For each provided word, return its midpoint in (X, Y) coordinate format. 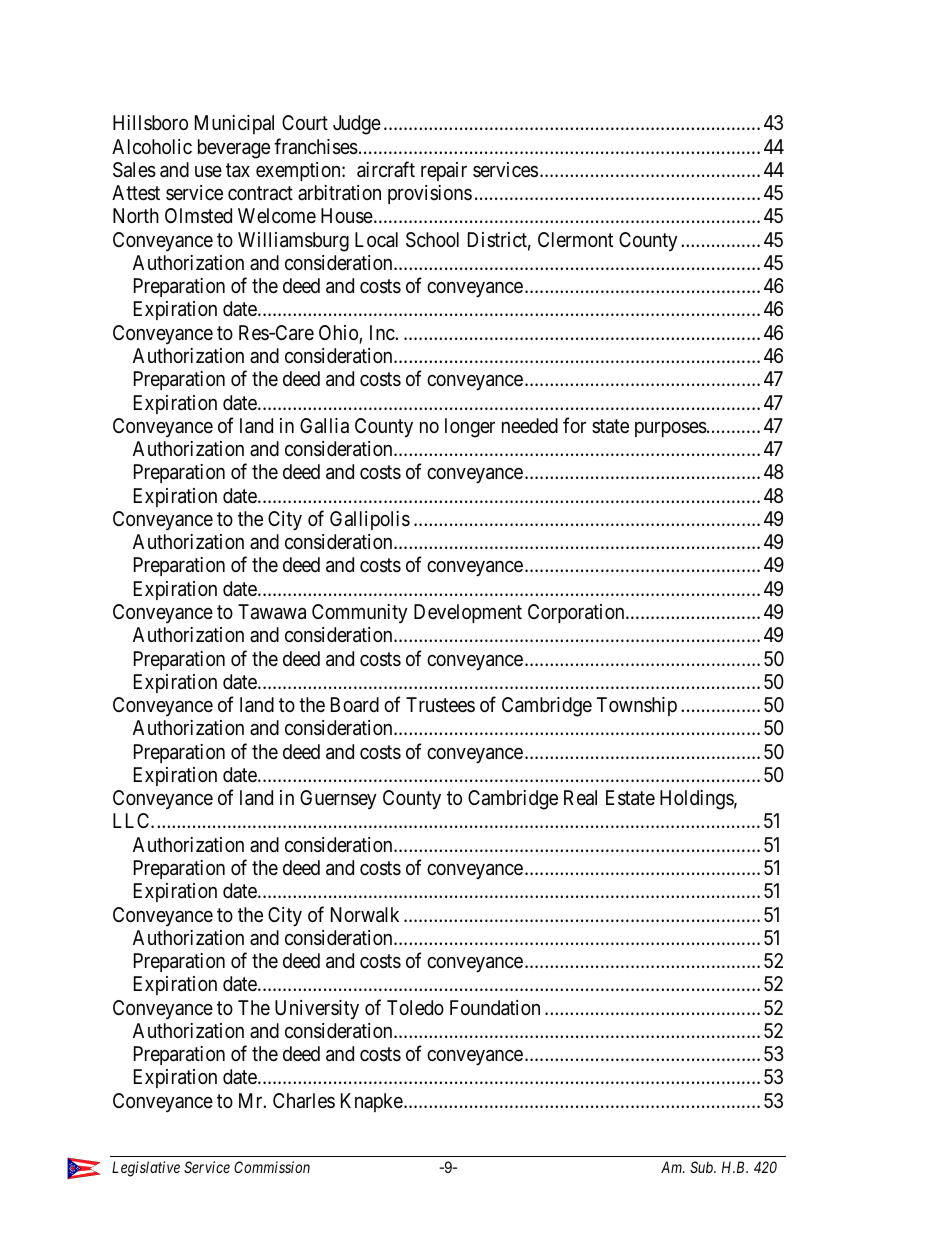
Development (468, 613)
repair (444, 171)
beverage (234, 149)
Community (360, 613)
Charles (304, 1101)
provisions (430, 194)
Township (637, 706)
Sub (703, 1167)
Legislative (146, 1169)
